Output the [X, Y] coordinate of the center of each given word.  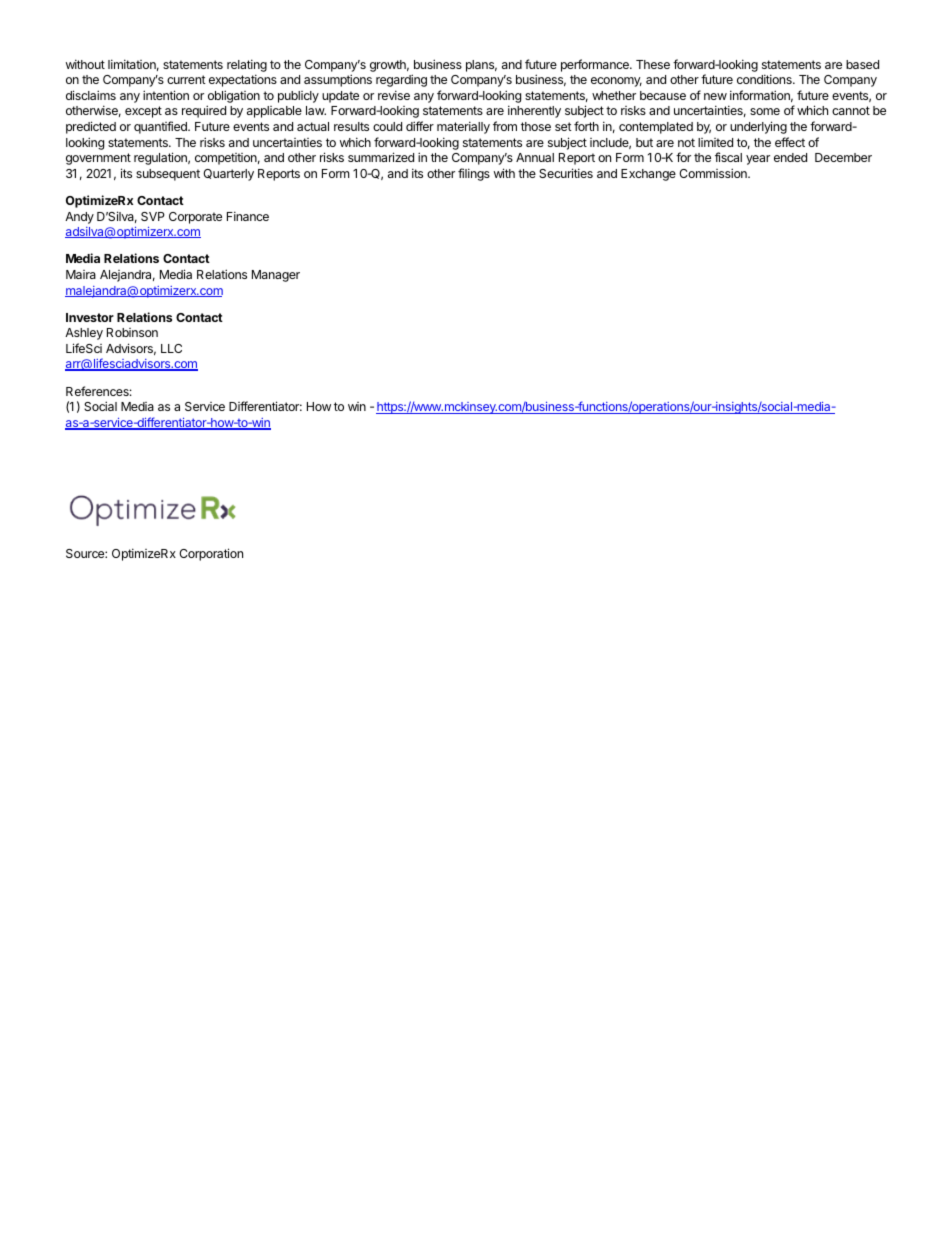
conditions [765, 79]
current [186, 79]
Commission [714, 173]
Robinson [132, 332]
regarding [401, 80]
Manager [276, 276]
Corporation [211, 554]
